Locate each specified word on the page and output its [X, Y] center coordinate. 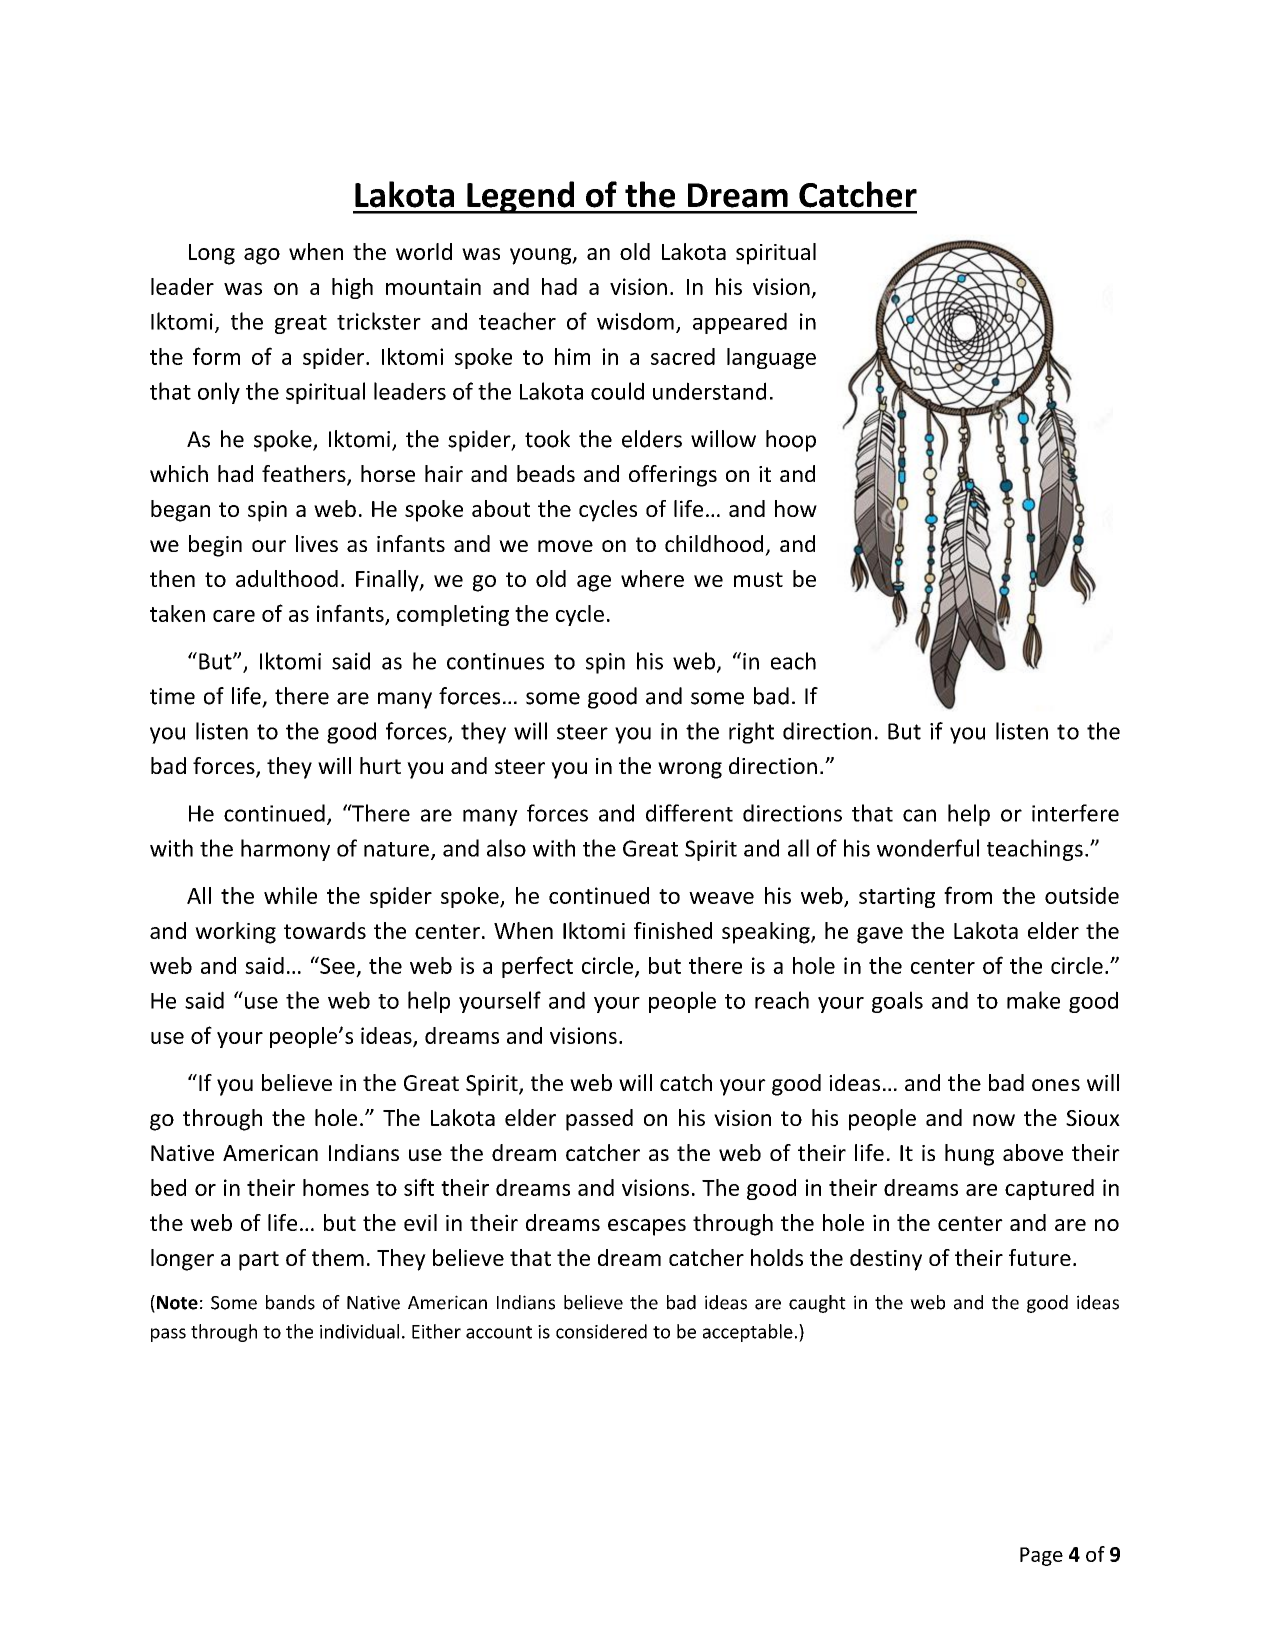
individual [359, 1331]
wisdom [635, 321]
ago [262, 256]
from [968, 895]
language [771, 358]
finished [673, 930]
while [290, 895]
